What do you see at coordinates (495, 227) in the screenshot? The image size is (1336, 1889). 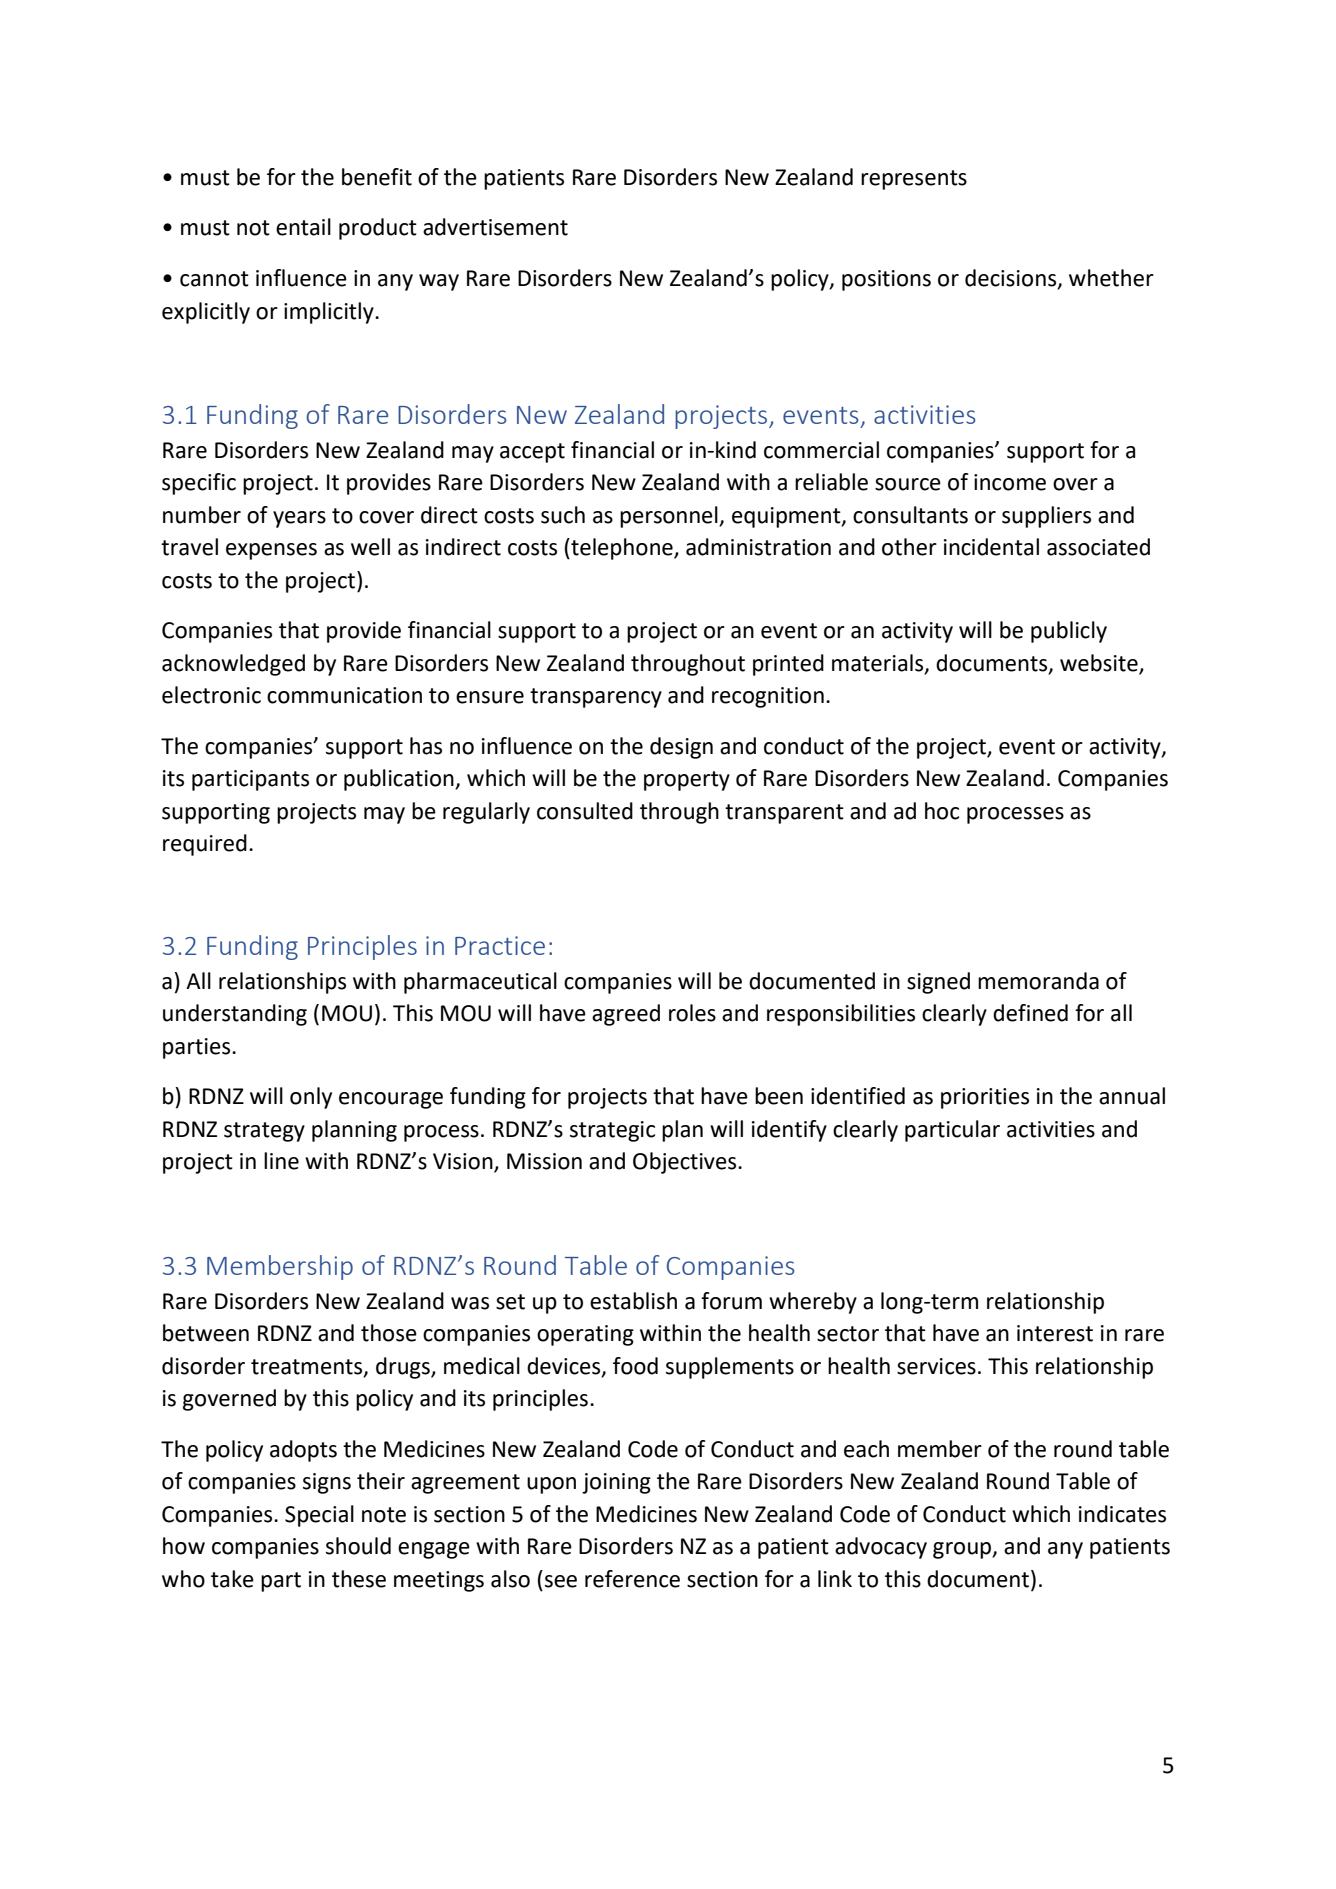 I see `advertisement` at bounding box center [495, 227].
